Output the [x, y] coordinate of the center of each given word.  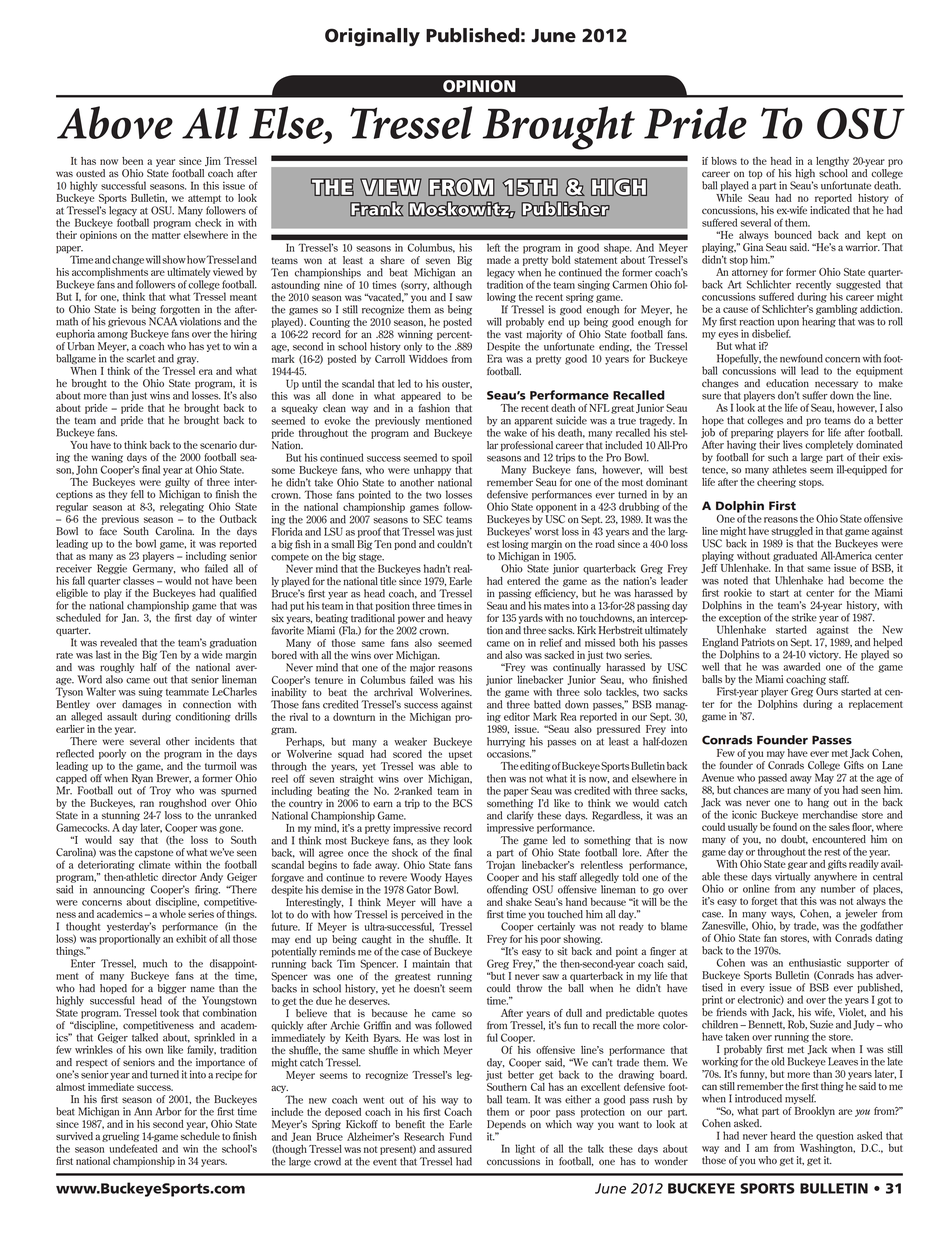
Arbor [168, 1111]
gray [188, 361]
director [179, 877]
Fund [460, 1136]
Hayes [458, 879]
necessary [836, 385]
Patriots [758, 642]
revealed [118, 642]
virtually [792, 878]
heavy [459, 619]
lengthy [832, 162]
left [493, 247]
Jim [213, 161]
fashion [434, 408]
